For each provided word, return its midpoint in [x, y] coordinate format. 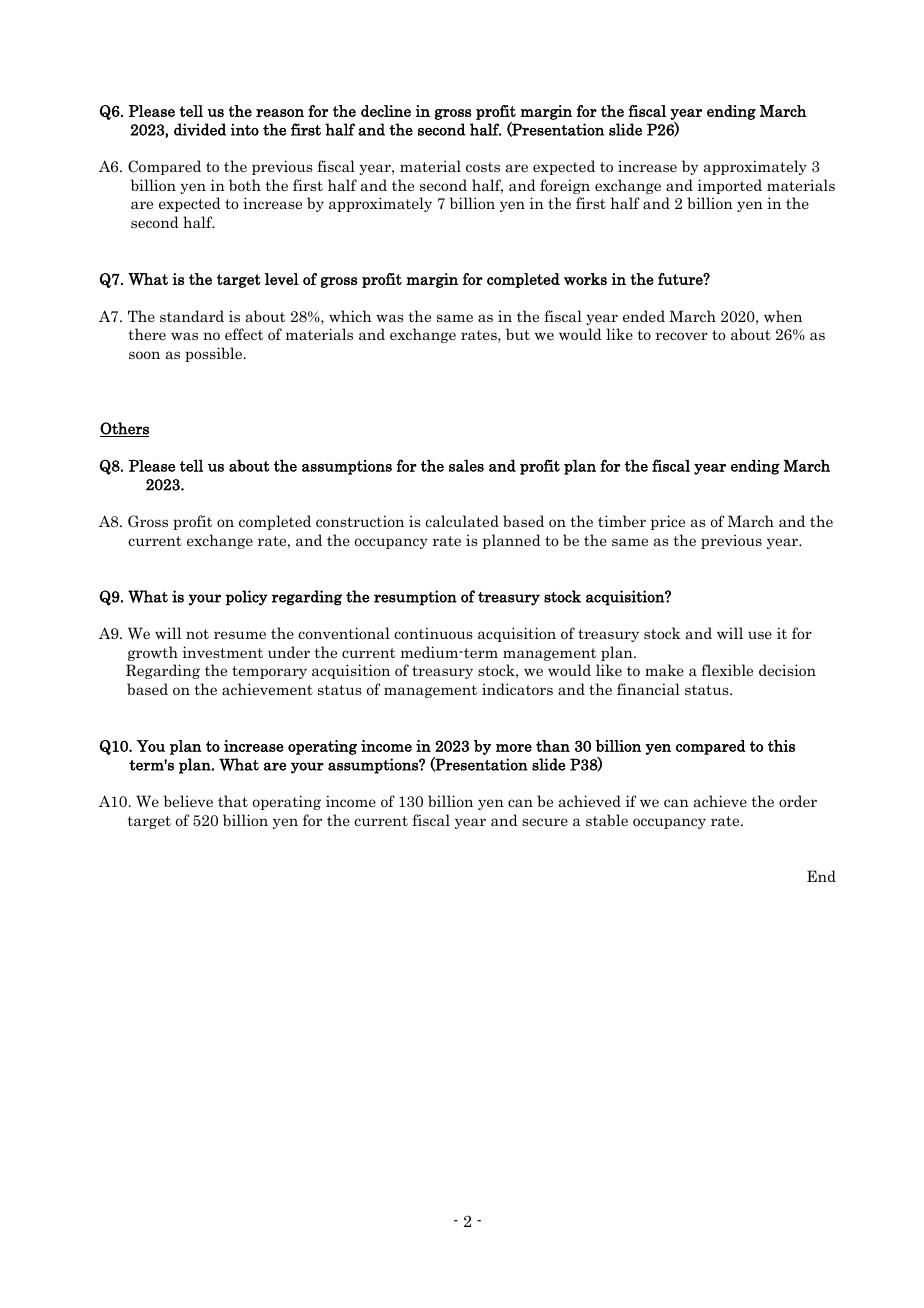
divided [200, 129]
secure [545, 822]
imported [730, 186]
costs [483, 167]
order [798, 801]
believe [188, 801]
